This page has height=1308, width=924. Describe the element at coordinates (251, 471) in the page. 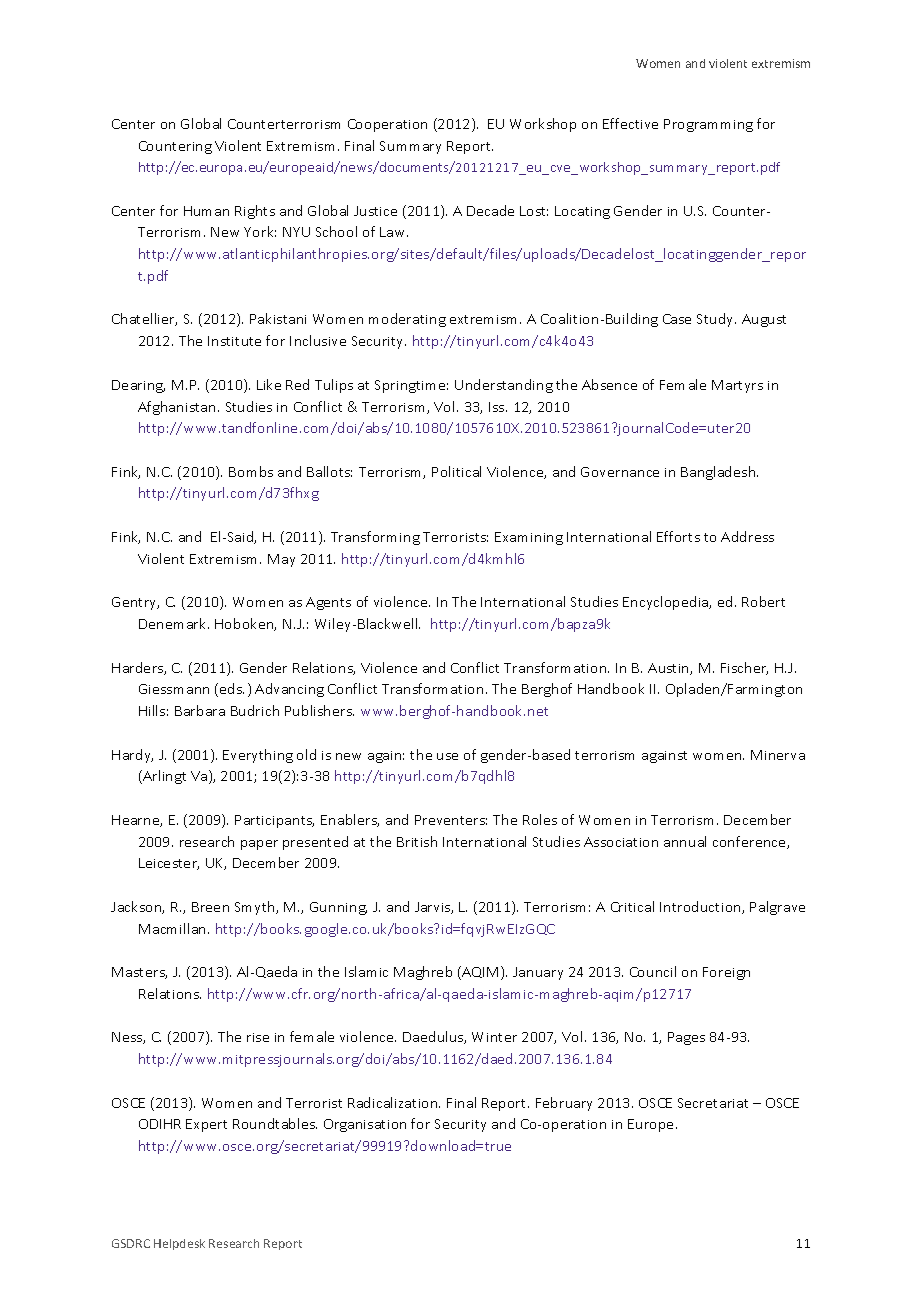

I see `Bombs` at that location.
